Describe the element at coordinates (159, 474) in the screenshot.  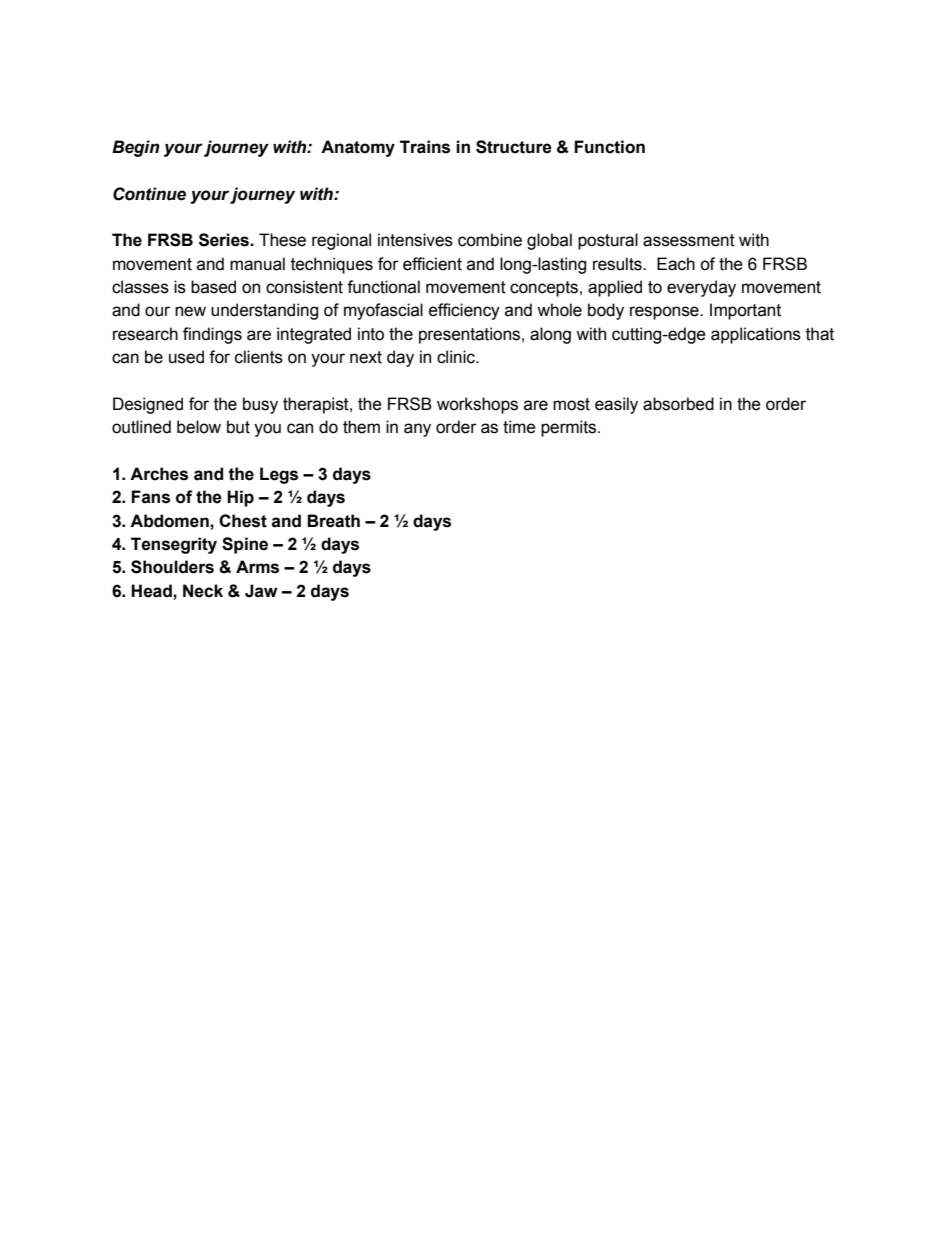
I see `Arches` at that location.
